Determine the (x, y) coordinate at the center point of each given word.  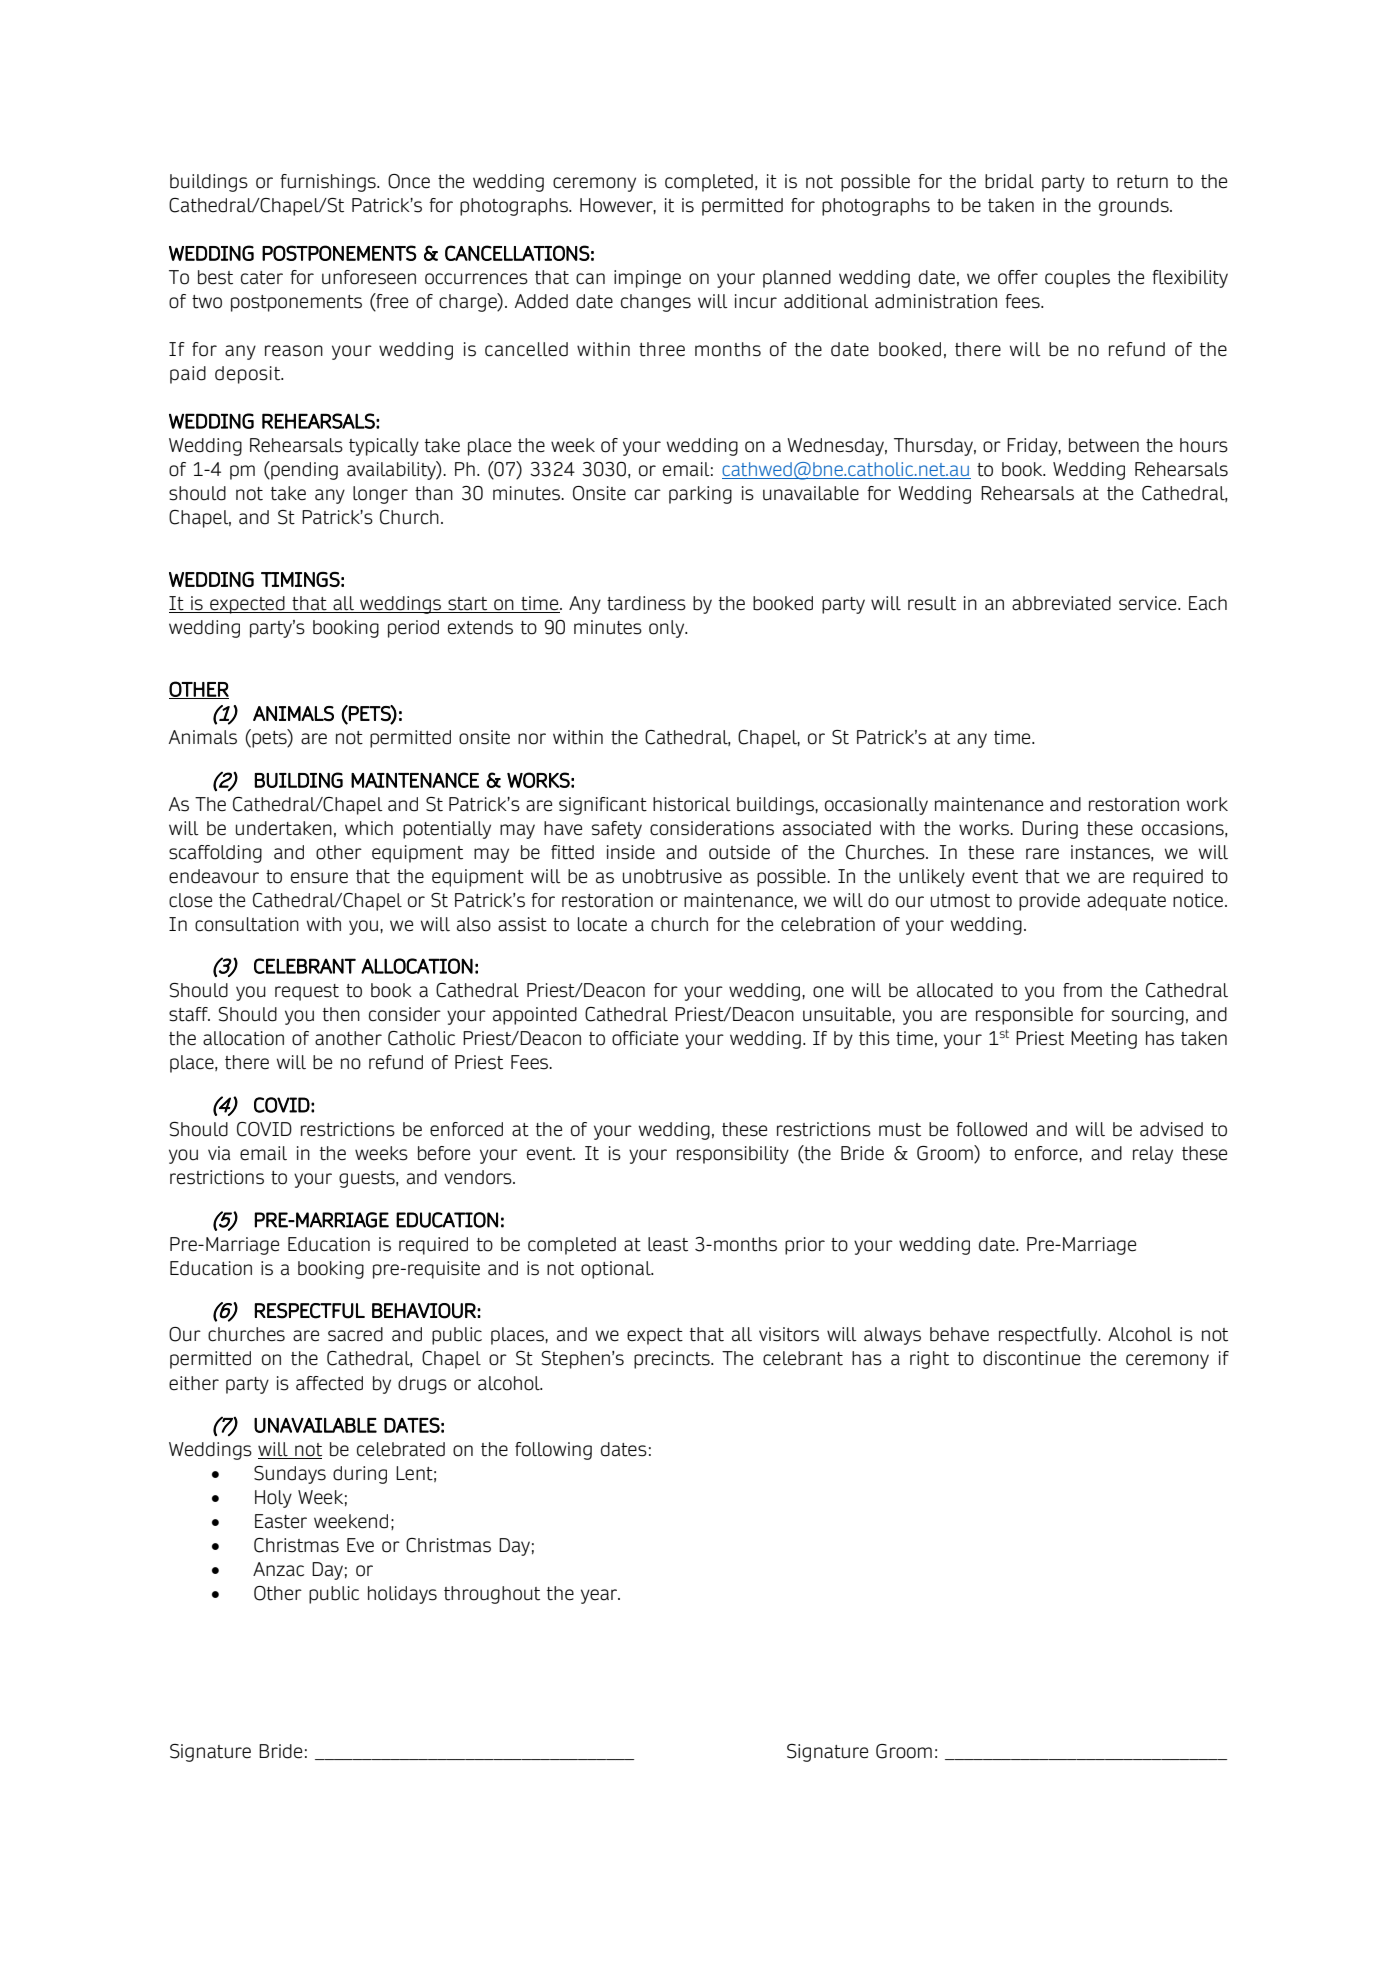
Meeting (1104, 1040)
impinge (647, 279)
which (369, 828)
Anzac (278, 1569)
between (1104, 445)
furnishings (329, 183)
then (341, 1014)
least (668, 1244)
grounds (1135, 207)
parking (700, 495)
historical (692, 804)
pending (303, 470)
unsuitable (848, 1014)
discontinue (1031, 1358)
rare (1042, 854)
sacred (355, 1334)
